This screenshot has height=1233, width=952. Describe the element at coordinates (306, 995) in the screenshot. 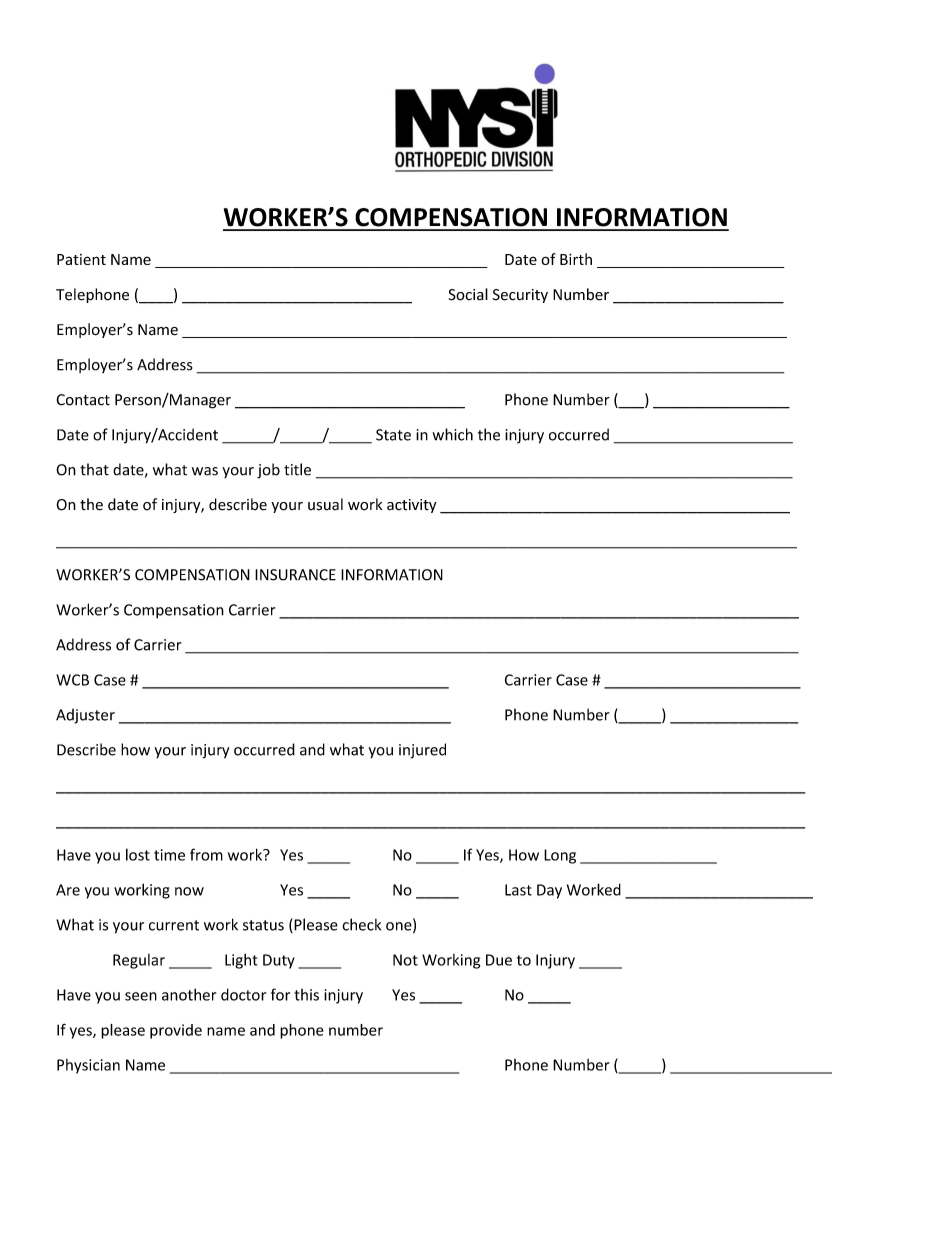

I see `this` at that location.
